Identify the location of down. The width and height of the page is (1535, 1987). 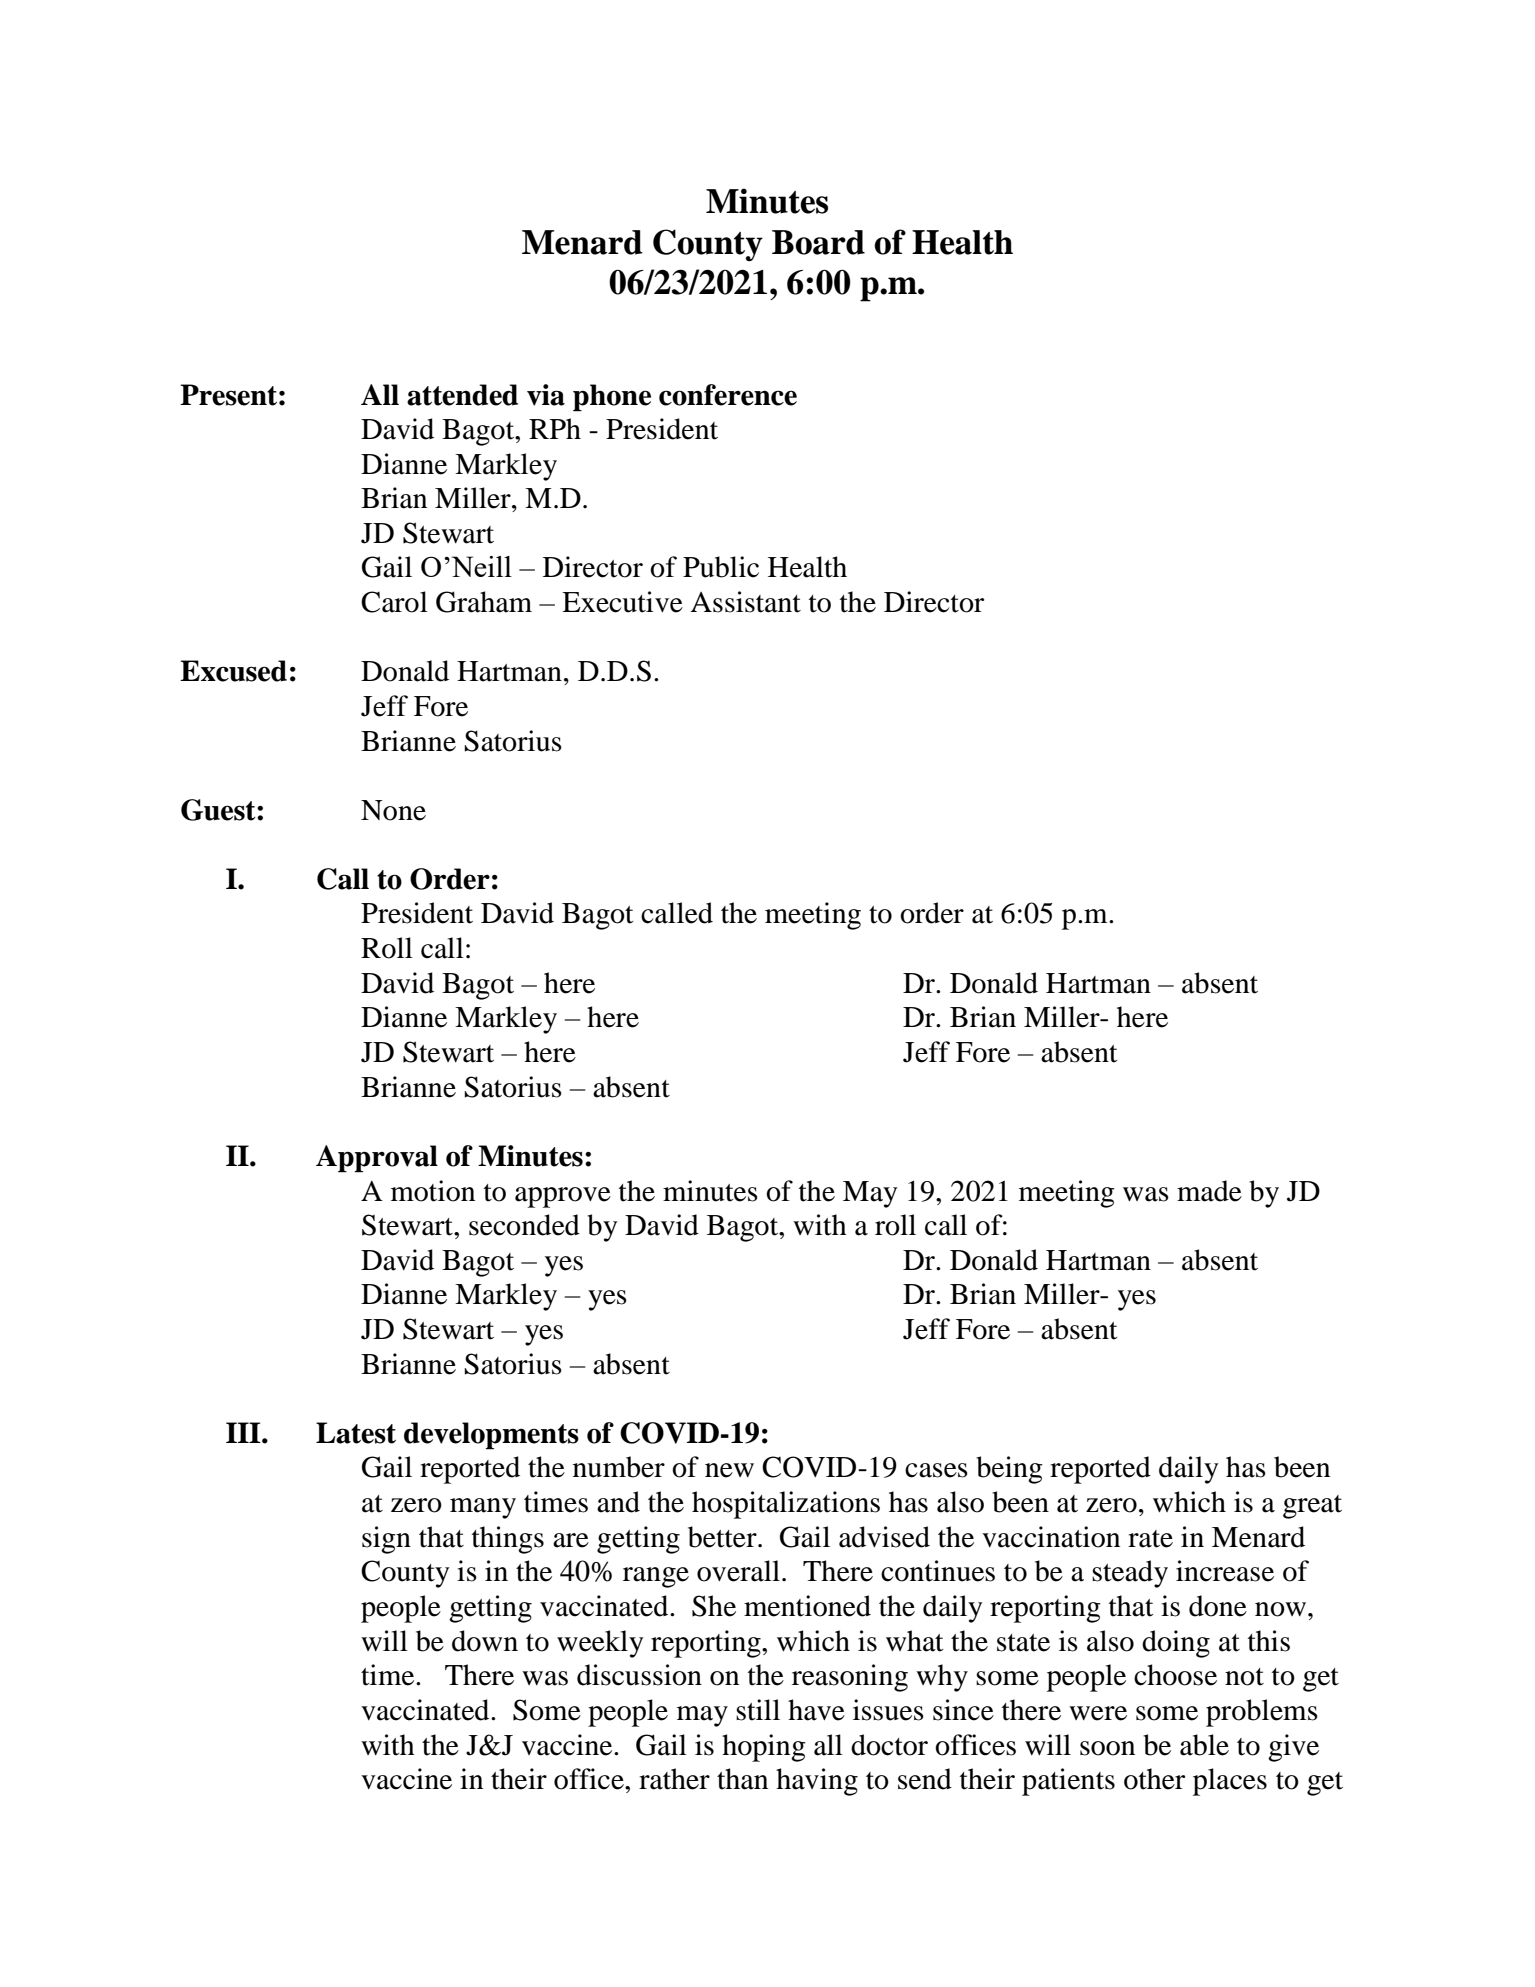
(485, 1641).
